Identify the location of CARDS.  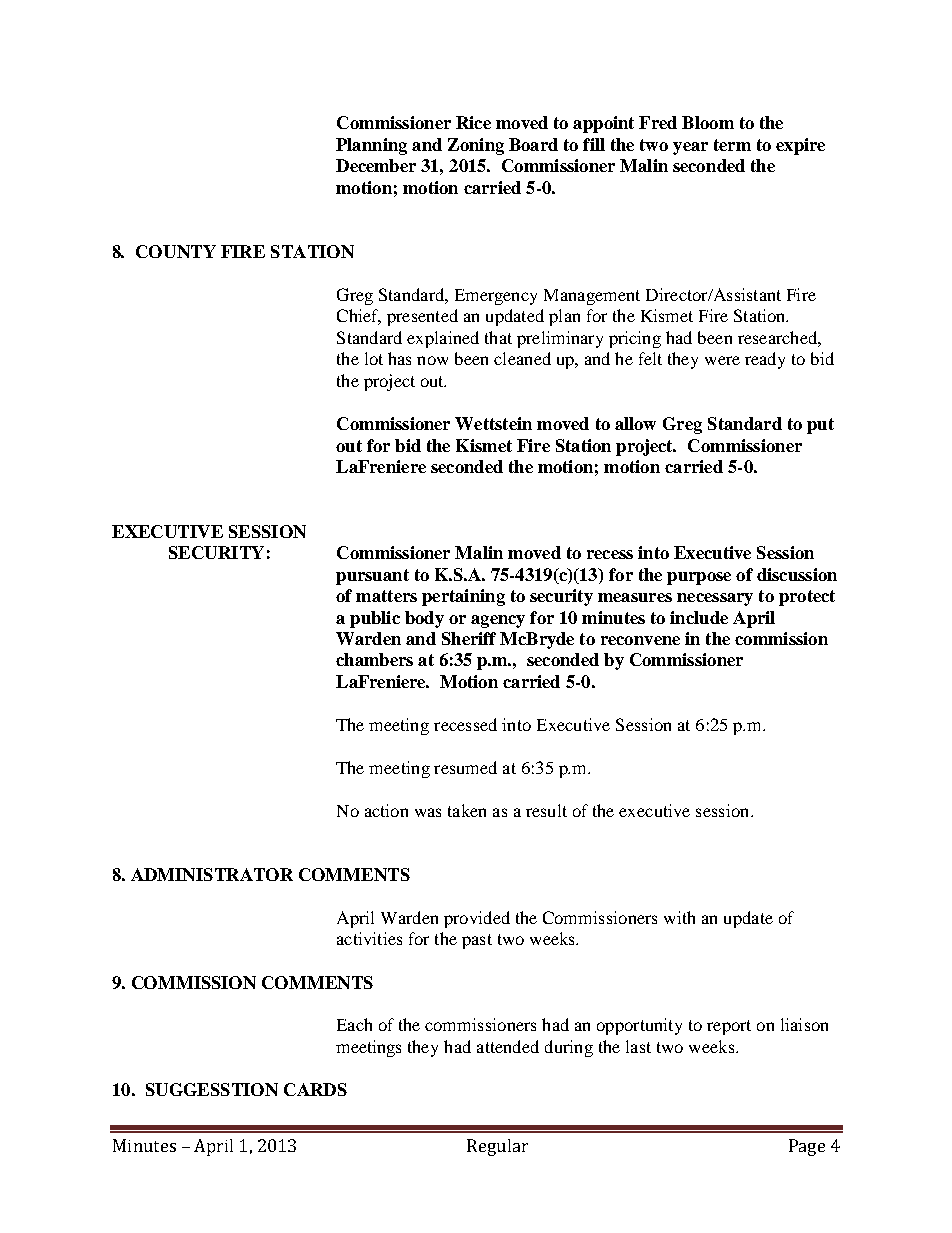
(315, 1089).
